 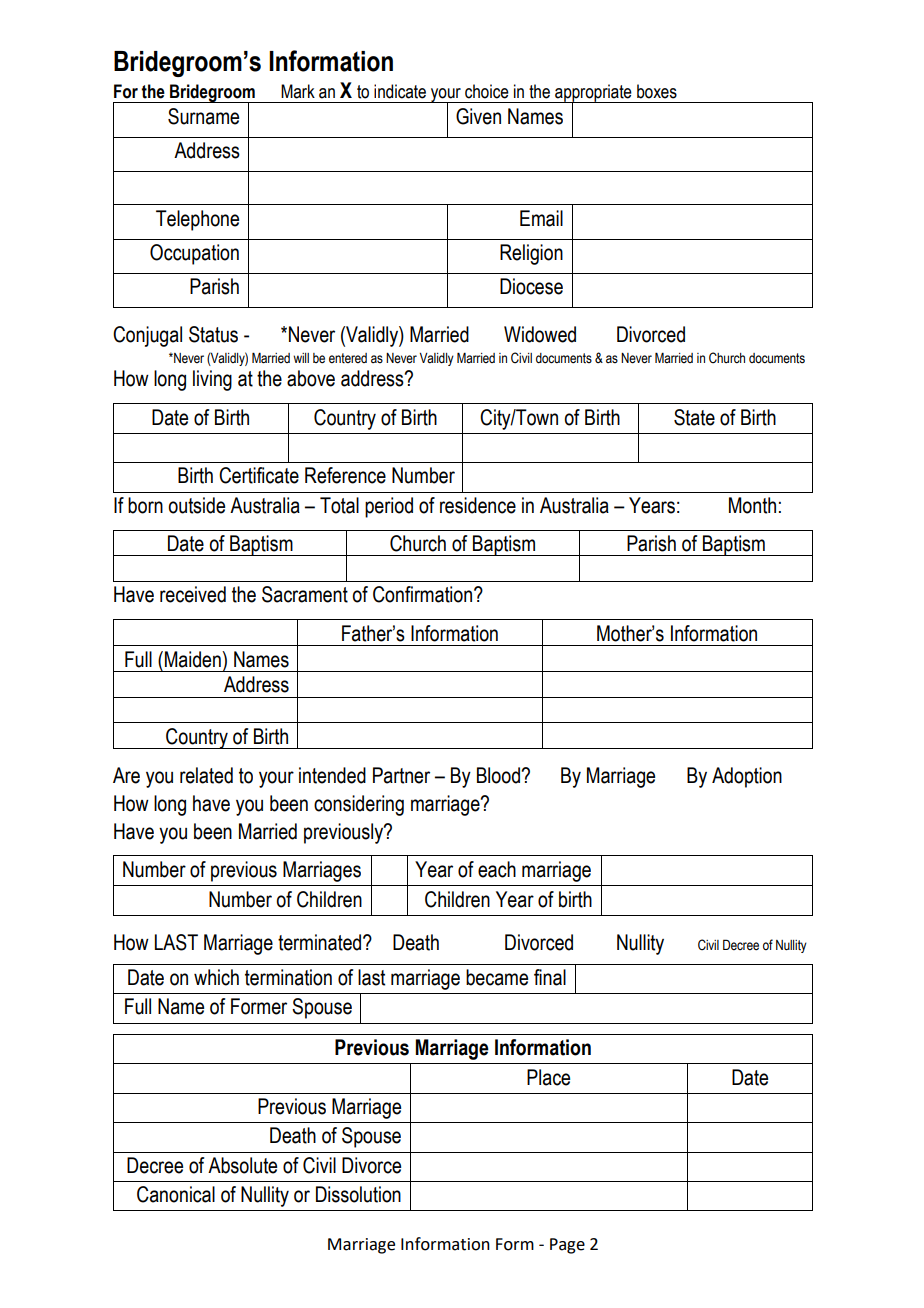 What do you see at coordinates (176, 1194) in the screenshot?
I see `Canonical` at bounding box center [176, 1194].
